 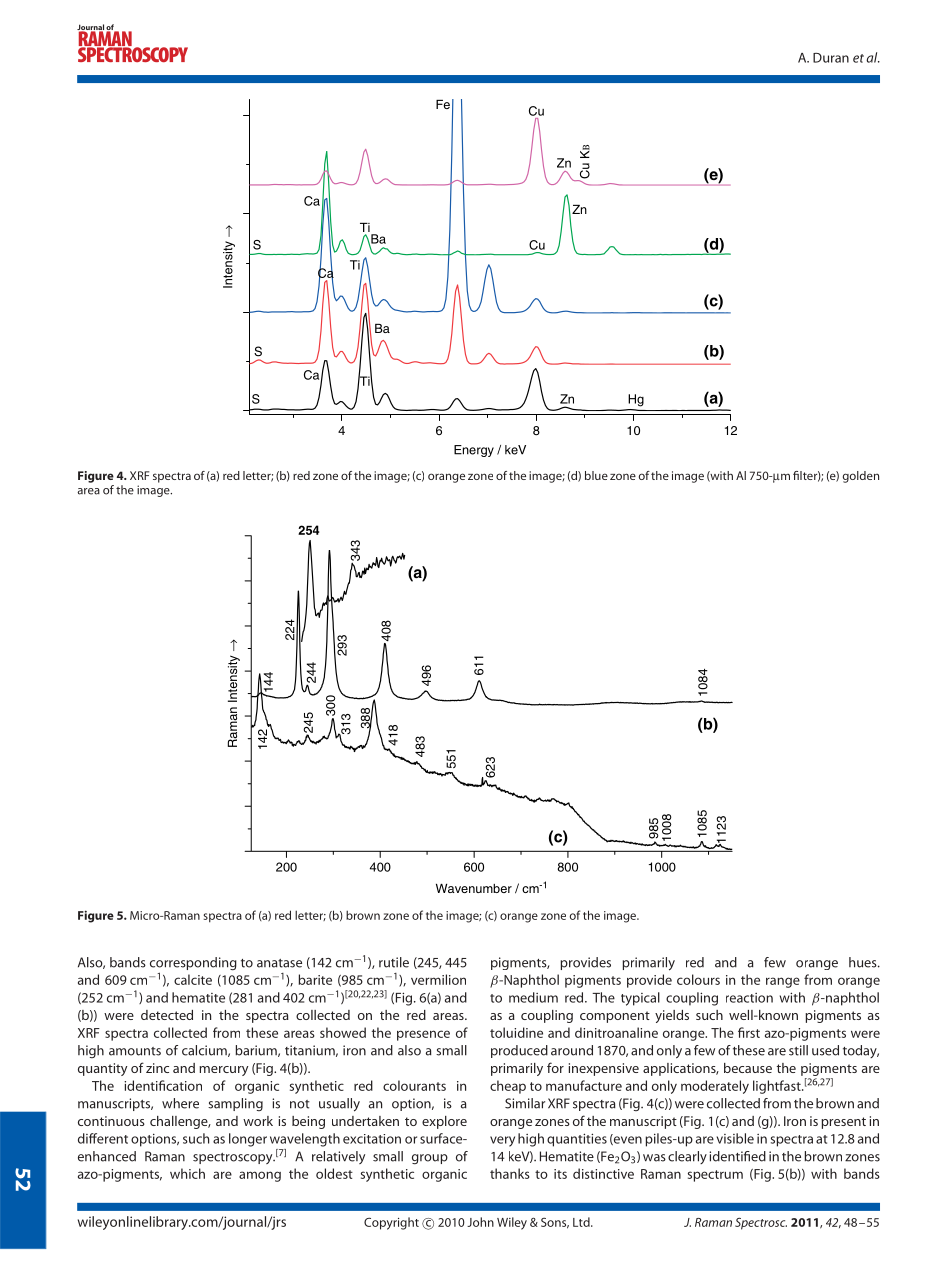 What do you see at coordinates (187, 1173) in the document?
I see `which` at bounding box center [187, 1173].
